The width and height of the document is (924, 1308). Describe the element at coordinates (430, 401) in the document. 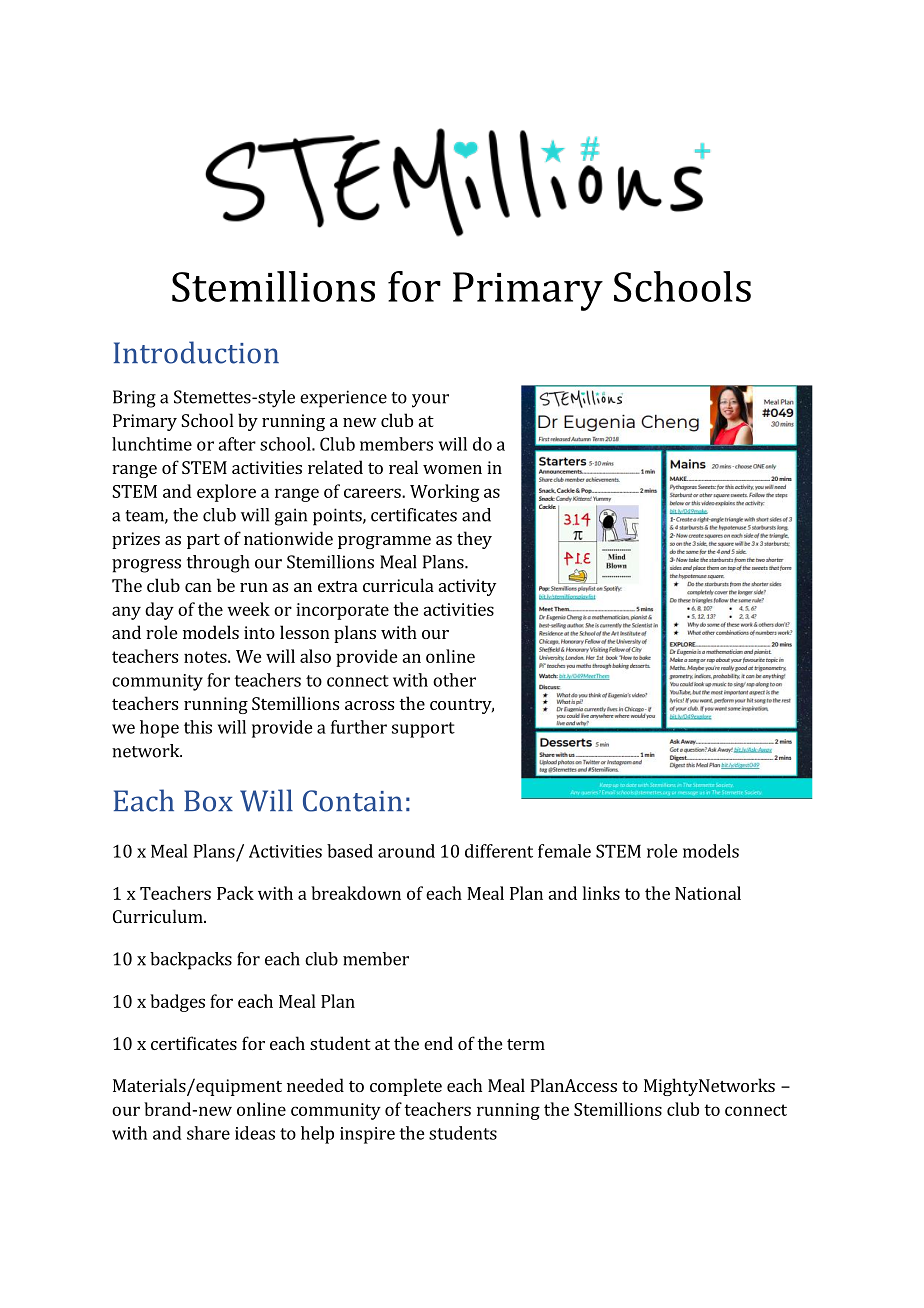

I see `your` at that location.
